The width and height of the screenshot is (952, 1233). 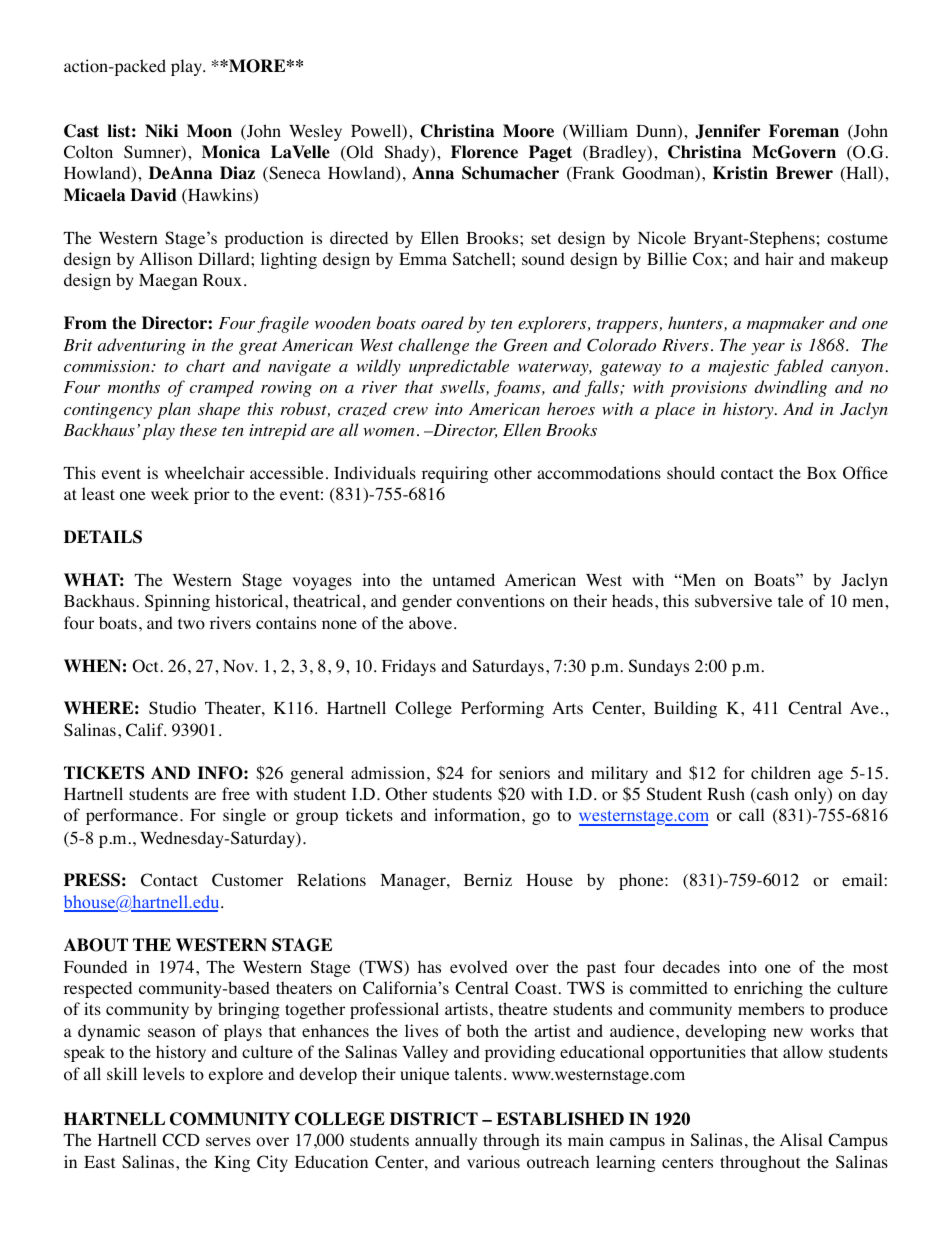 I want to click on CCD, so click(x=181, y=1140).
